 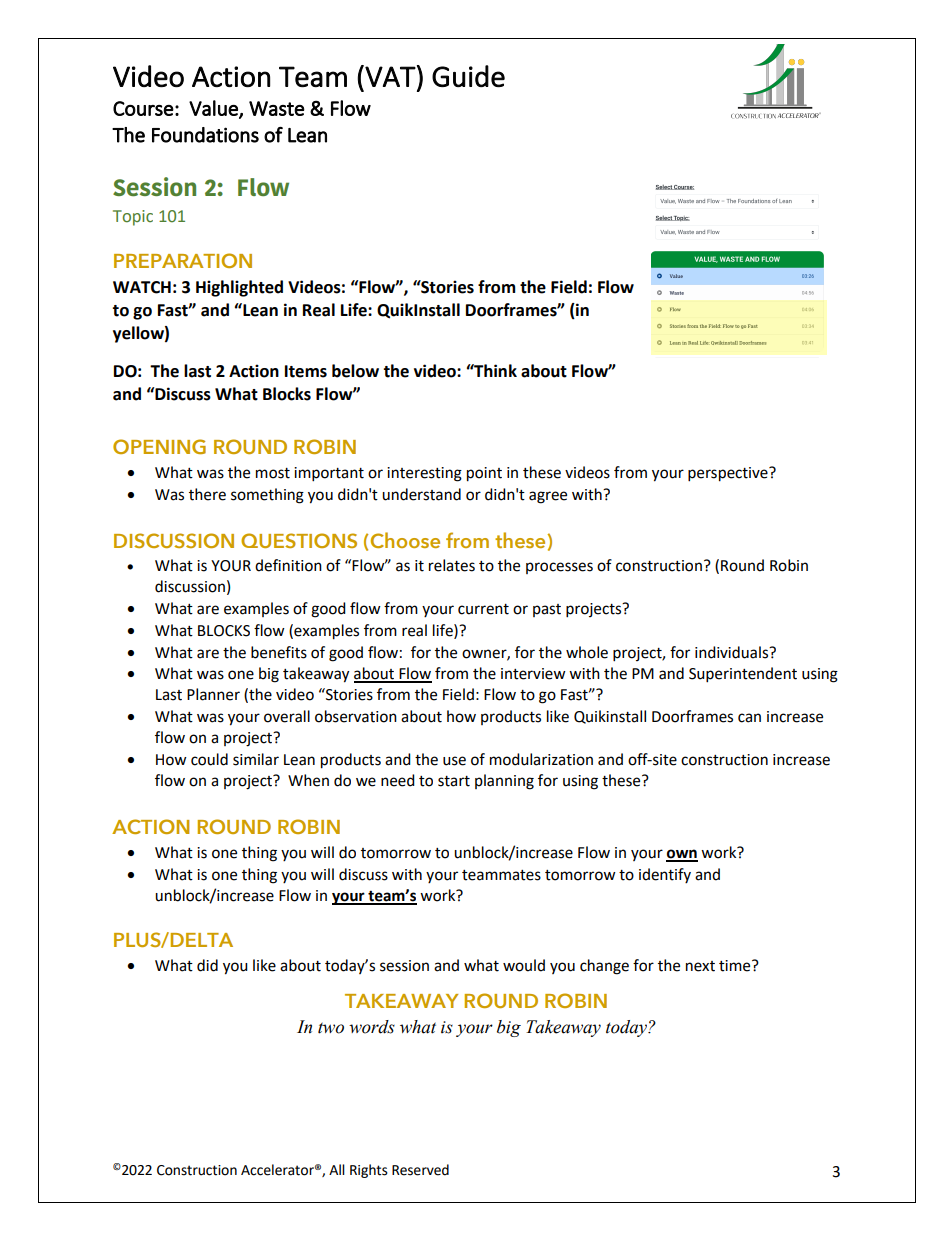 I want to click on Rights, so click(x=369, y=1171).
